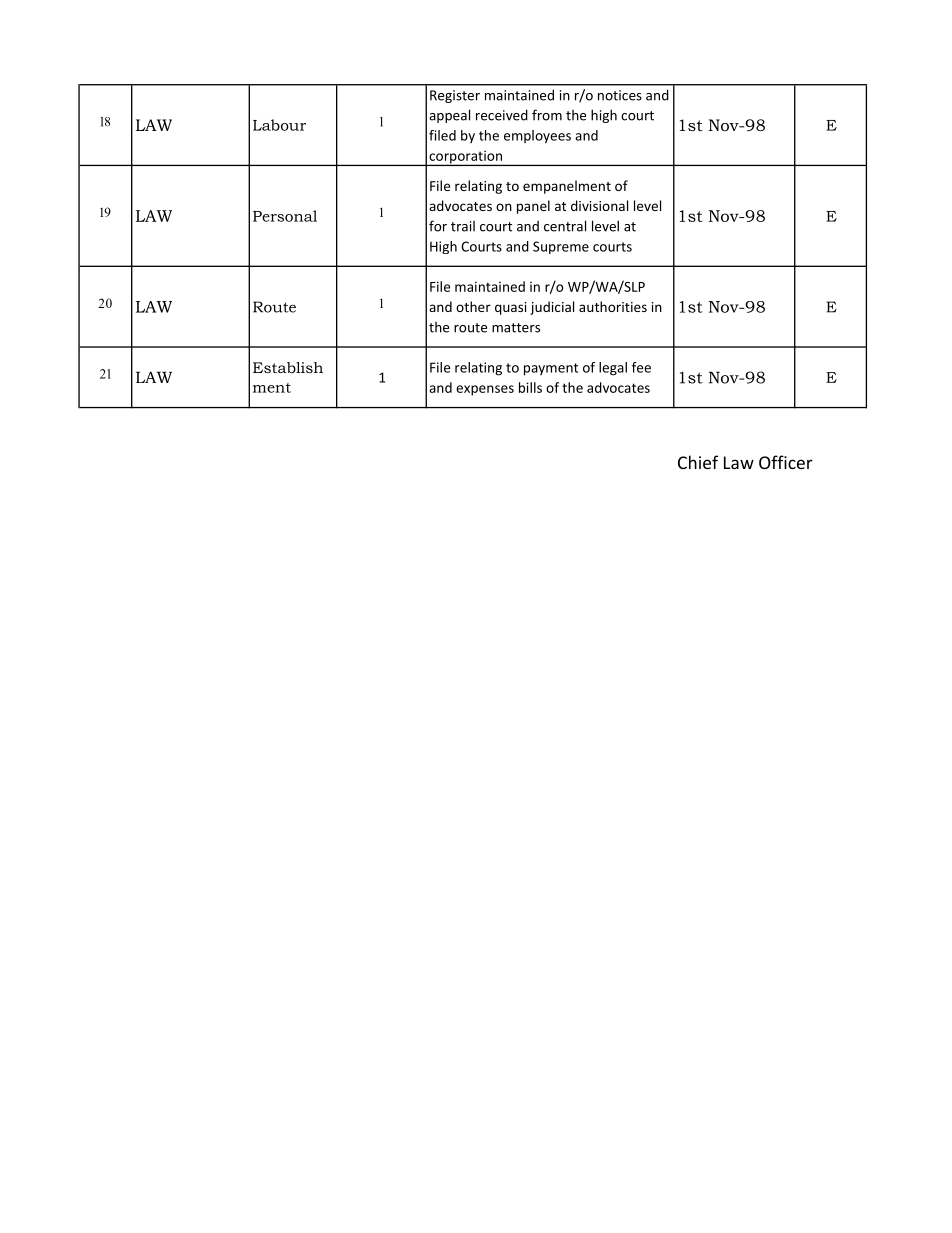  Describe the element at coordinates (516, 328) in the document. I see `matters` at that location.
